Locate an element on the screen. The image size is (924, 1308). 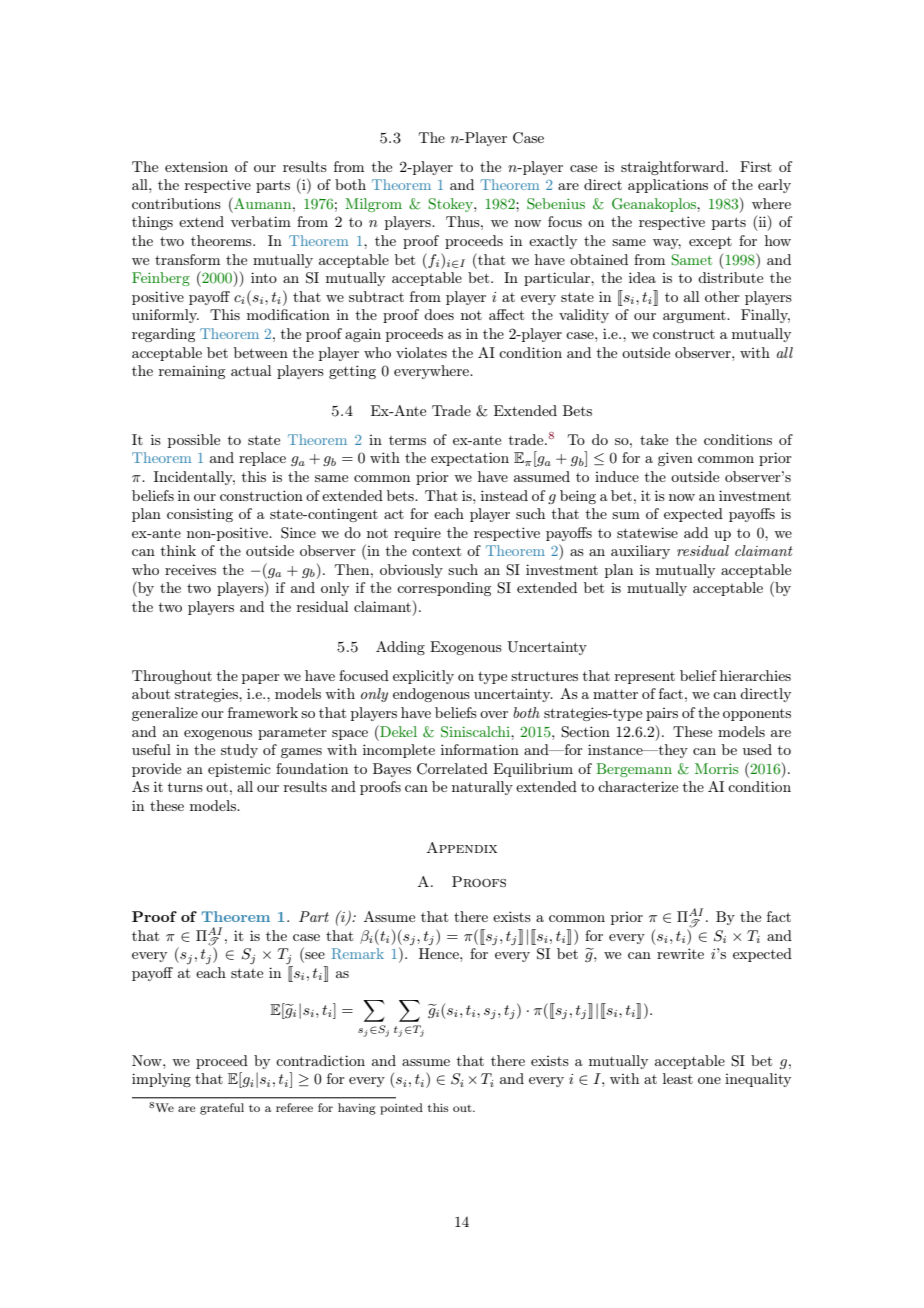
extension is located at coordinates (196, 166).
